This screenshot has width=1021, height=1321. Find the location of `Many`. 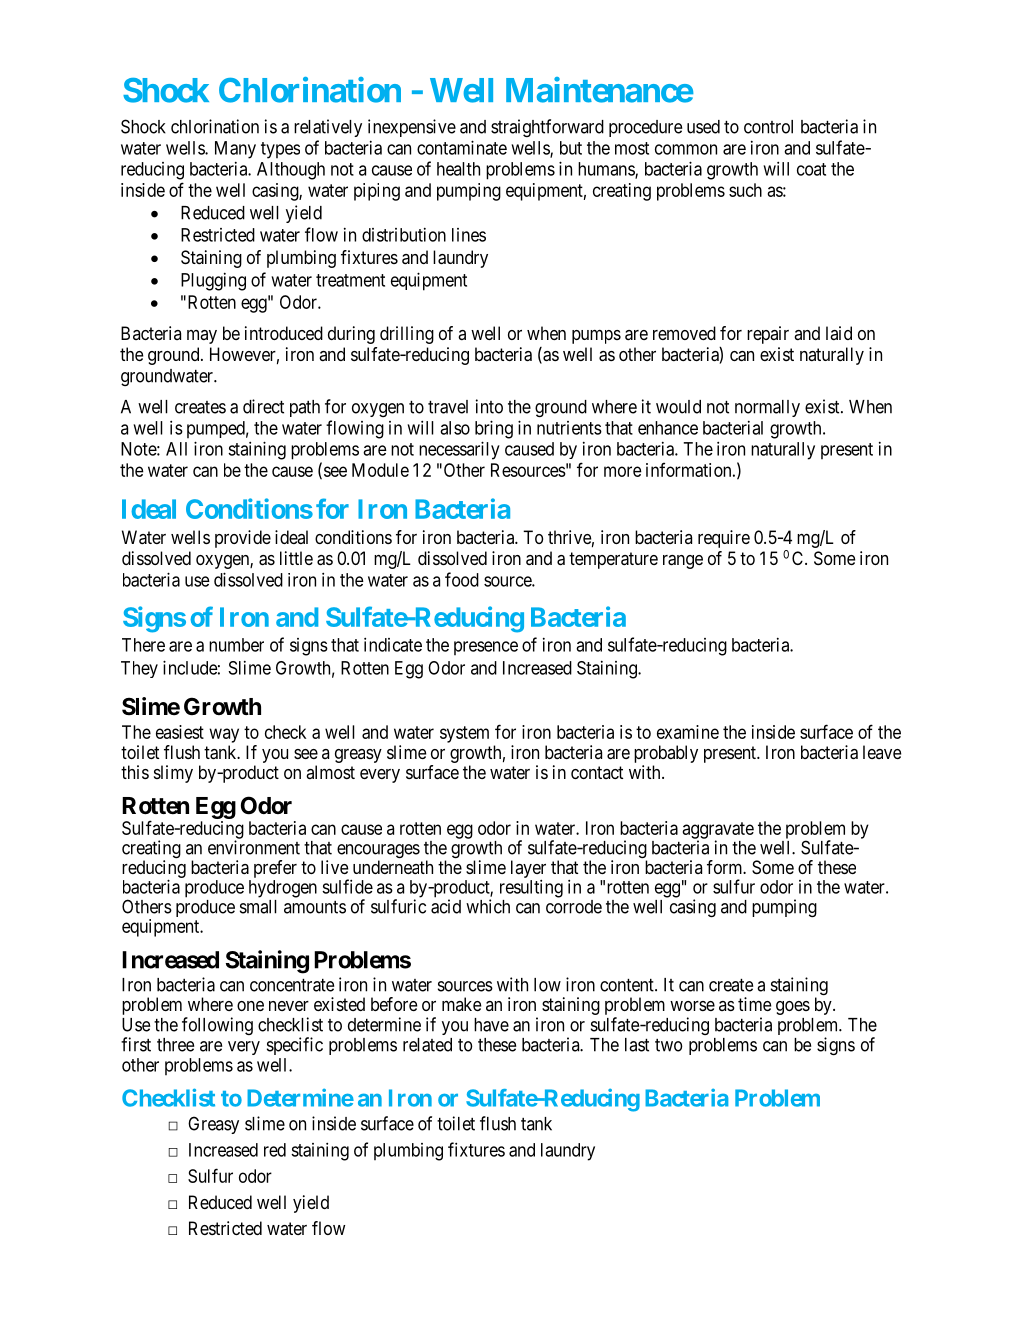

Many is located at coordinates (235, 150).
